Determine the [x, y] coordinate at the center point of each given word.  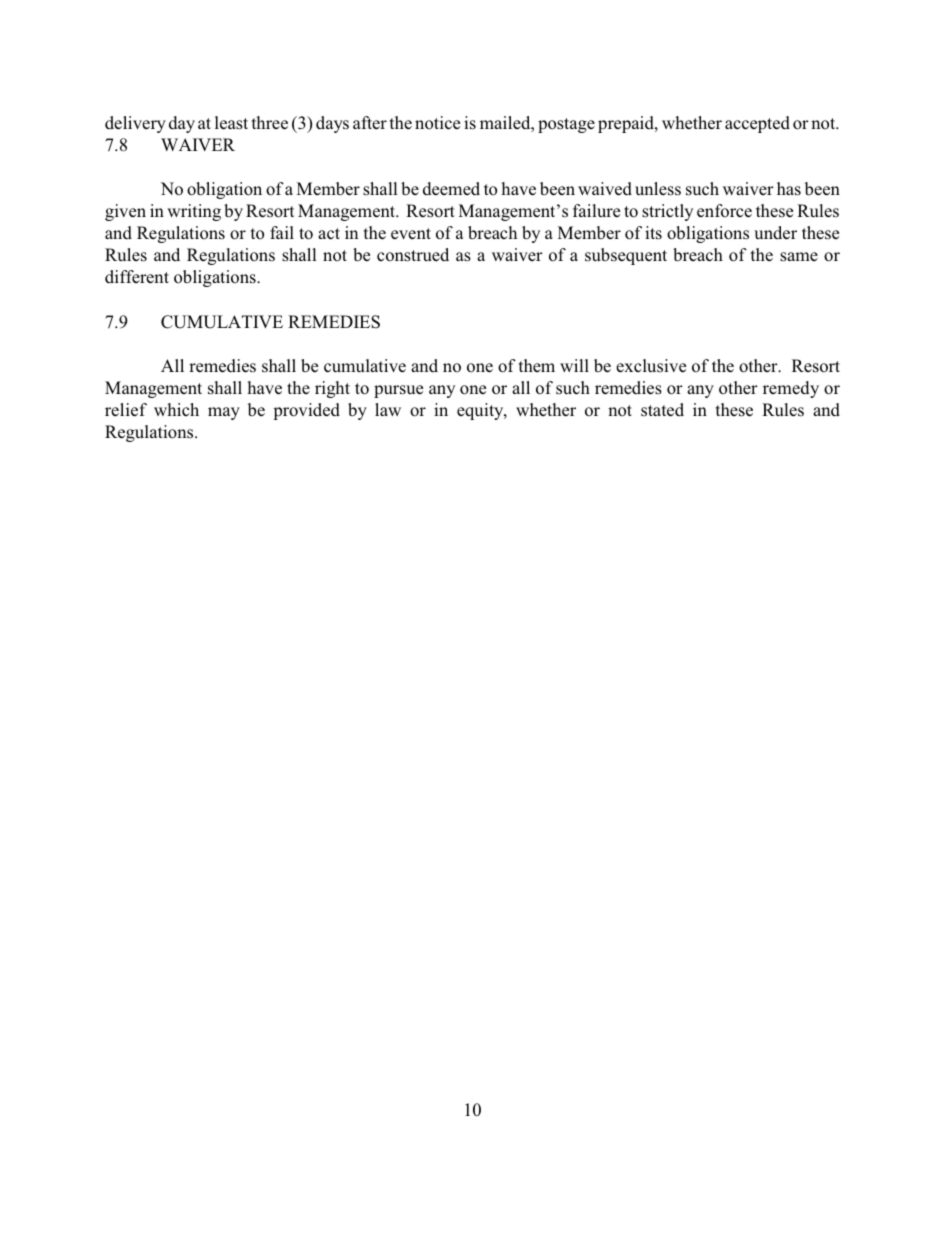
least [231, 123]
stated [662, 410]
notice [437, 123]
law [388, 409]
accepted [757, 124]
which [176, 409]
